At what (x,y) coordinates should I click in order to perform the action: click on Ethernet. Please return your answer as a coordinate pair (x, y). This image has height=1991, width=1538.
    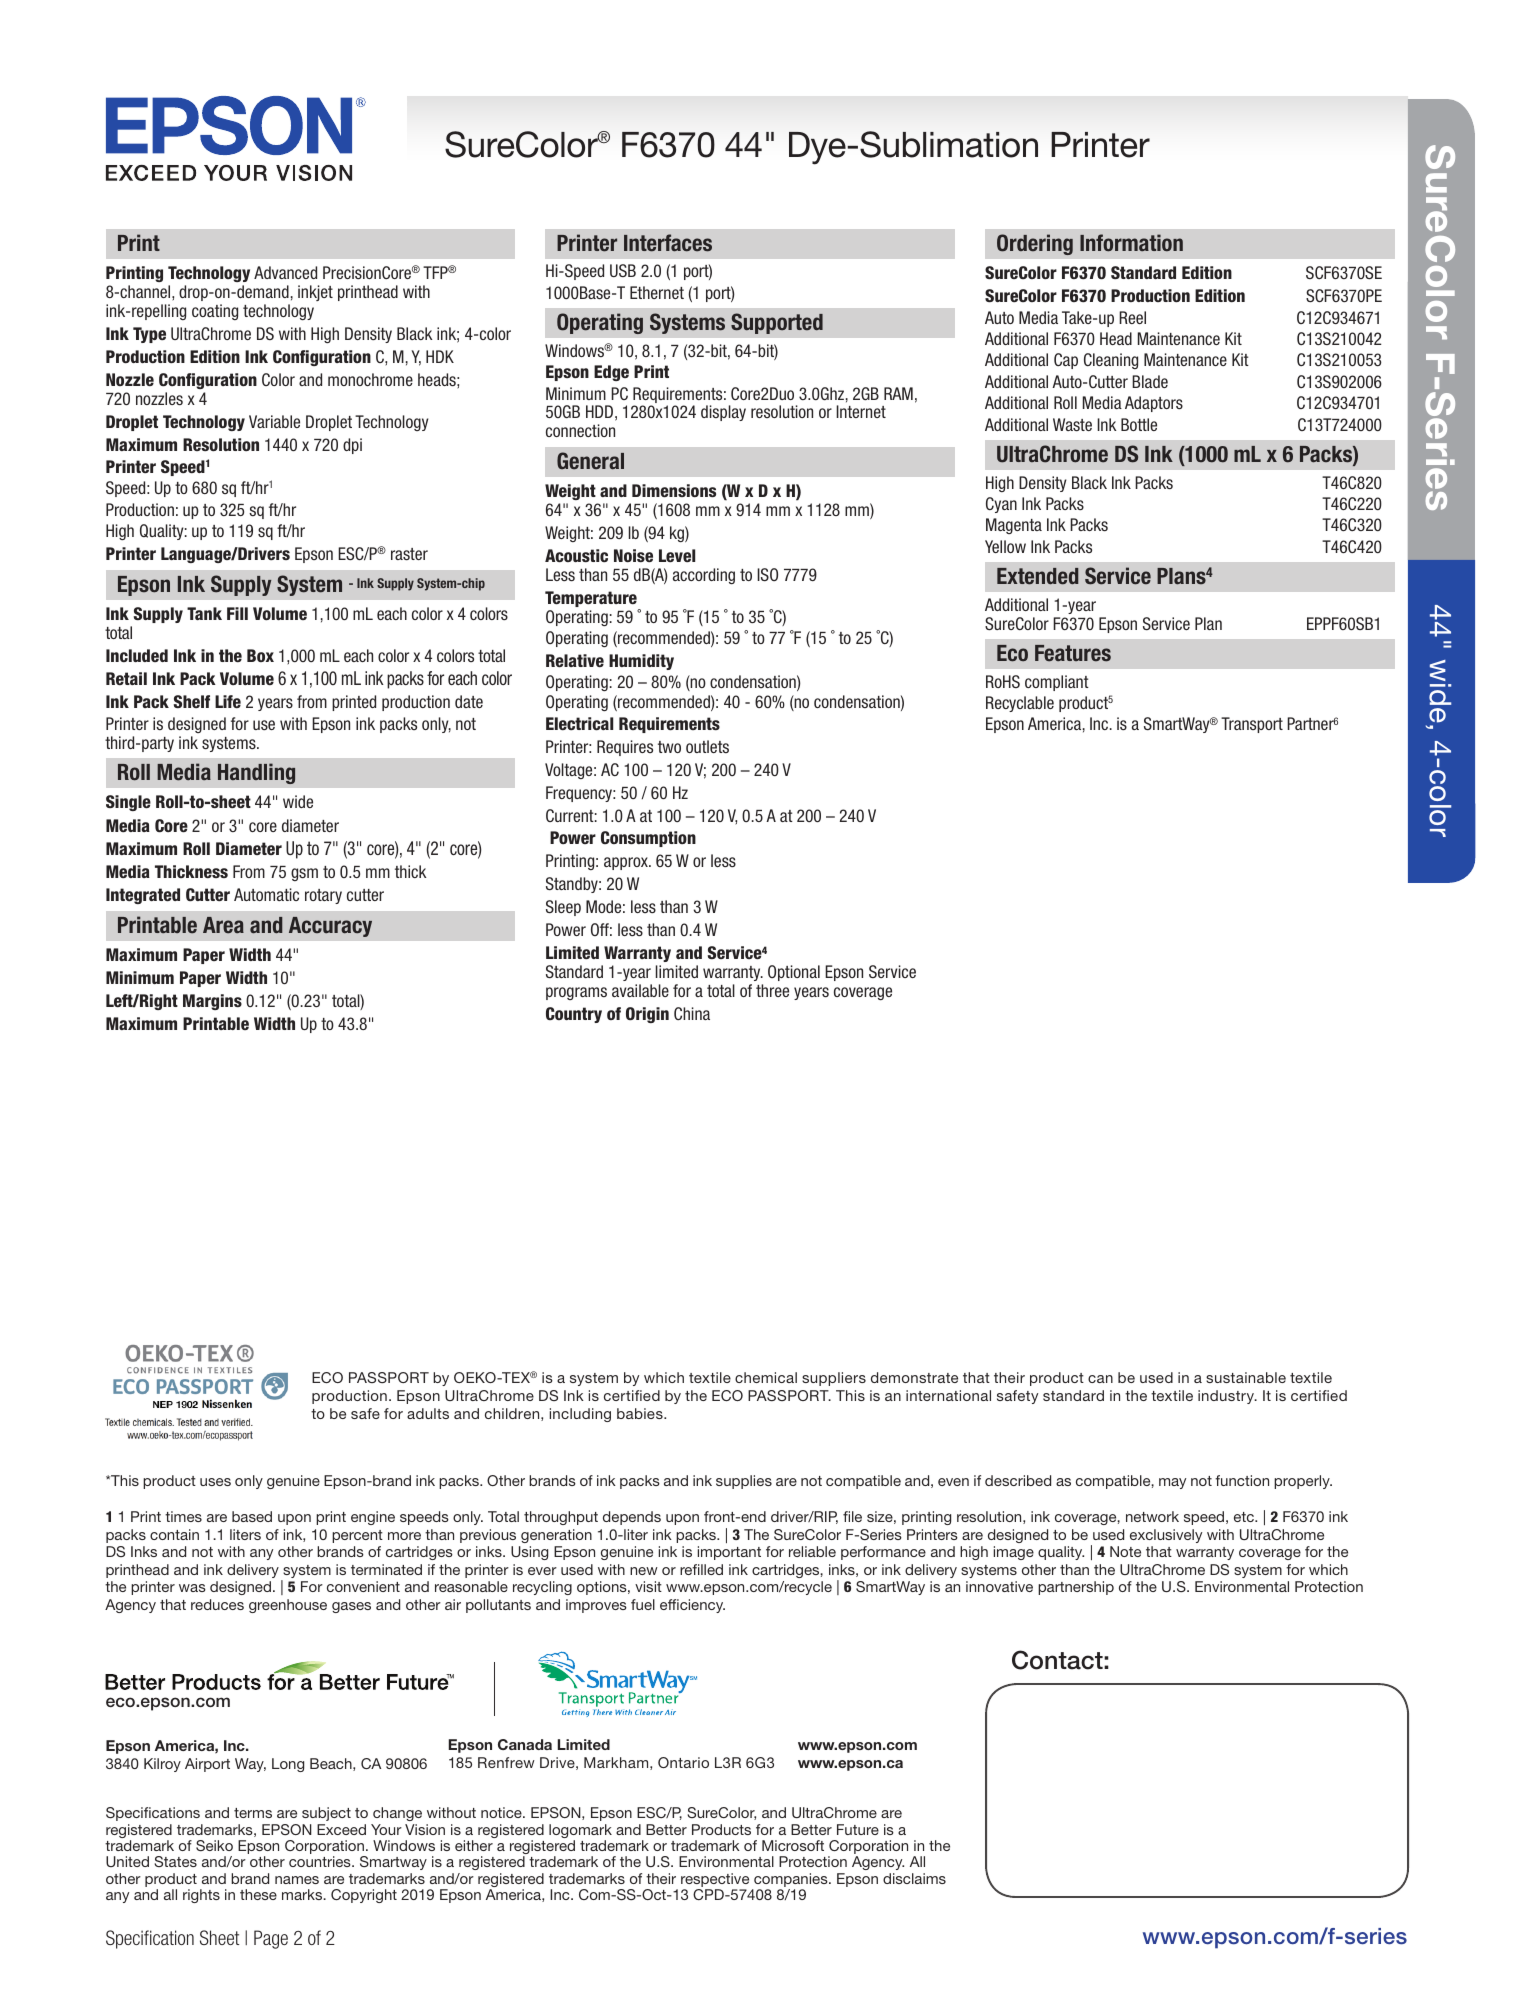
    Looking at the image, I should click on (657, 292).
